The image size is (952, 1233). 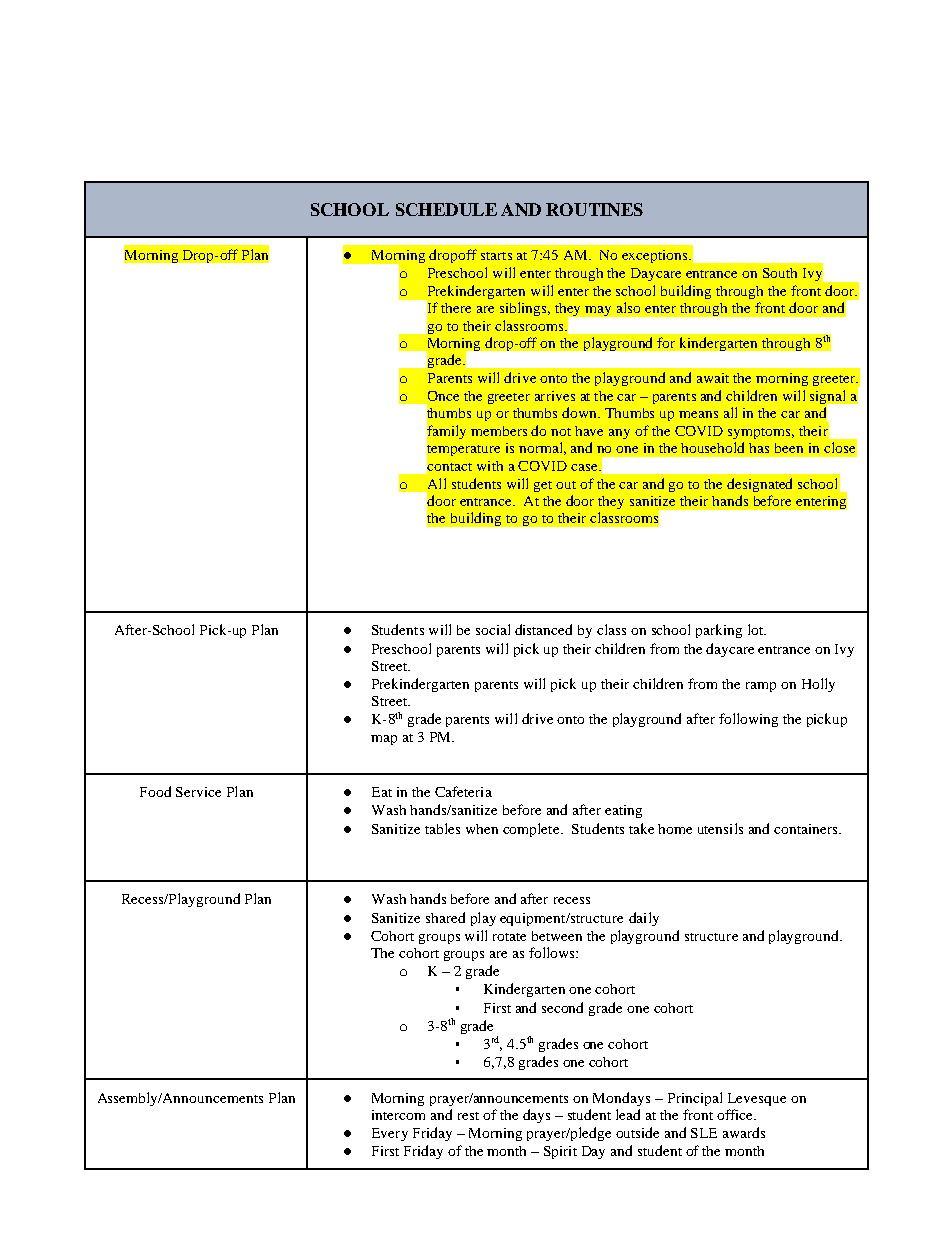 What do you see at coordinates (490, 466) in the screenshot?
I see `with` at bounding box center [490, 466].
